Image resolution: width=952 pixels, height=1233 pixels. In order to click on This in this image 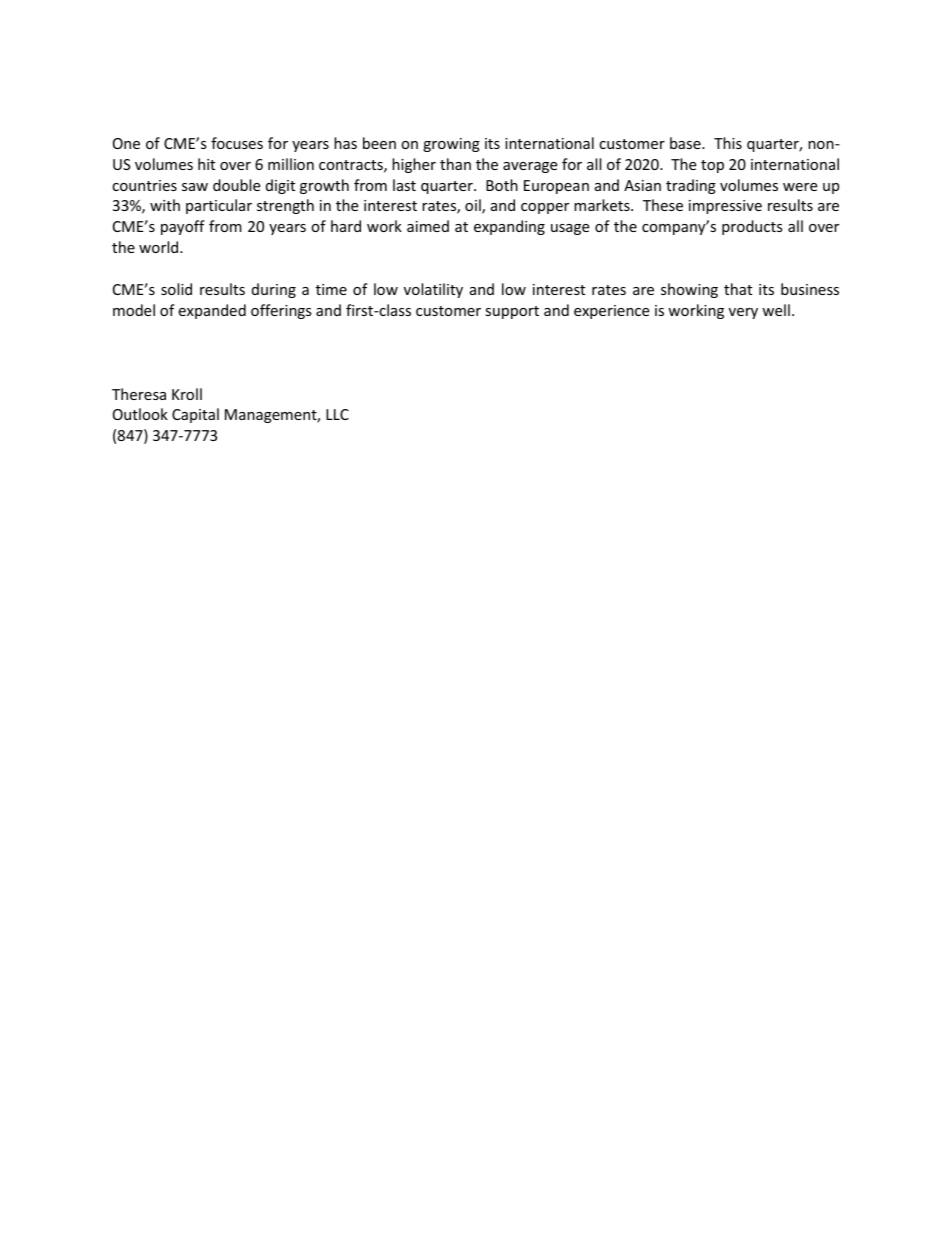, I will do `click(728, 143)`.
